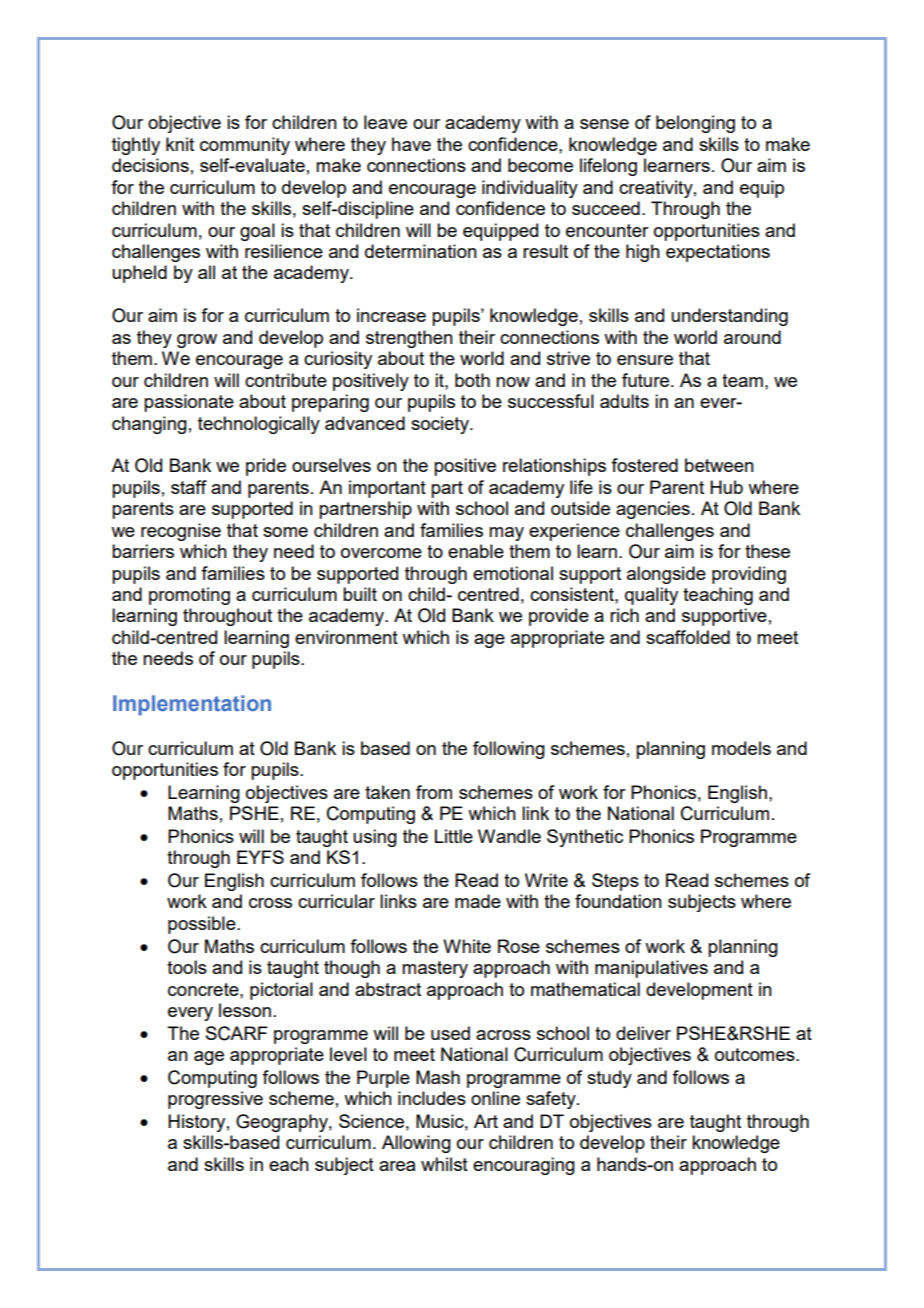 The width and height of the image is (924, 1308). What do you see at coordinates (189, 487) in the image?
I see `staff` at bounding box center [189, 487].
